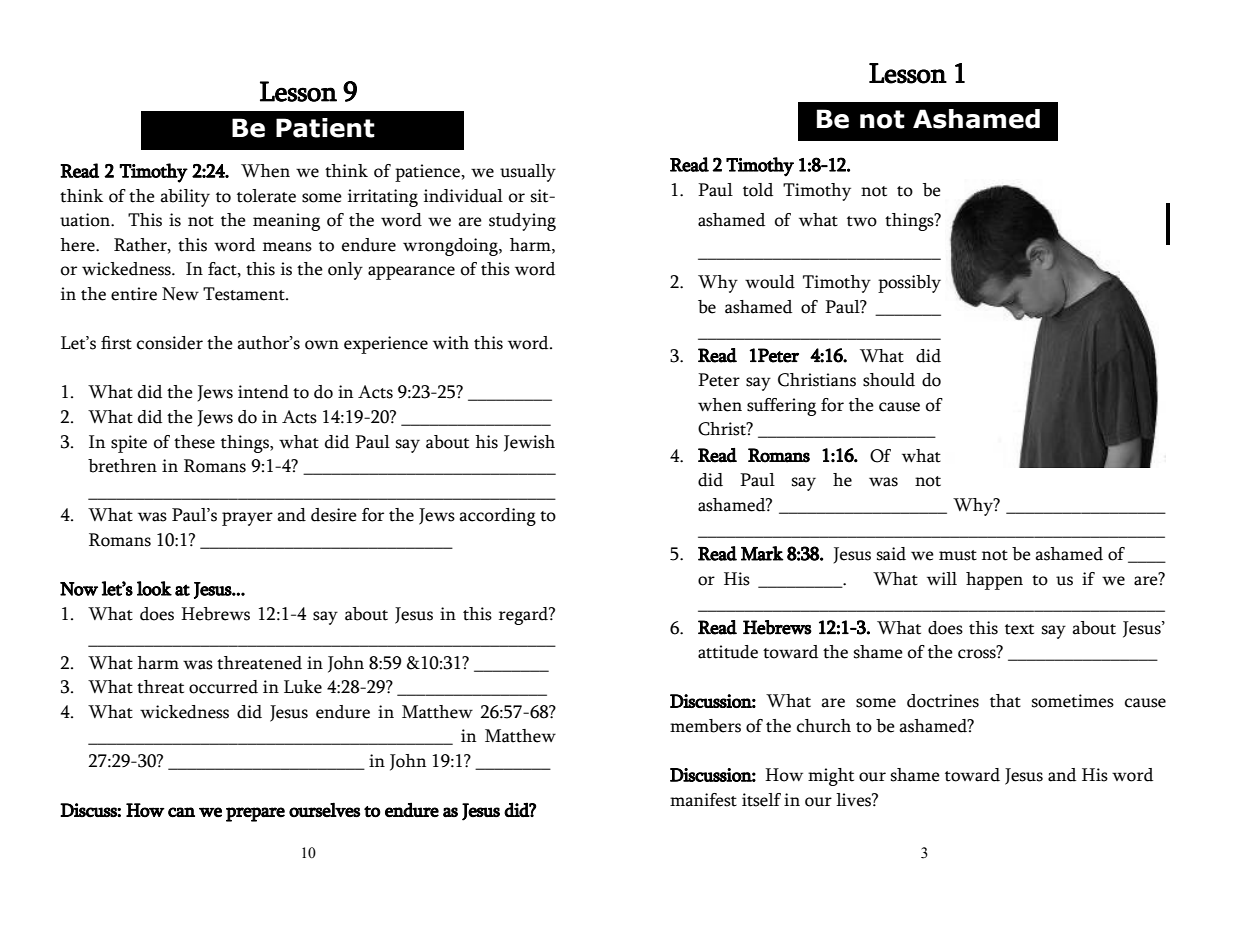  What do you see at coordinates (180, 294) in the screenshot?
I see `New` at bounding box center [180, 294].
